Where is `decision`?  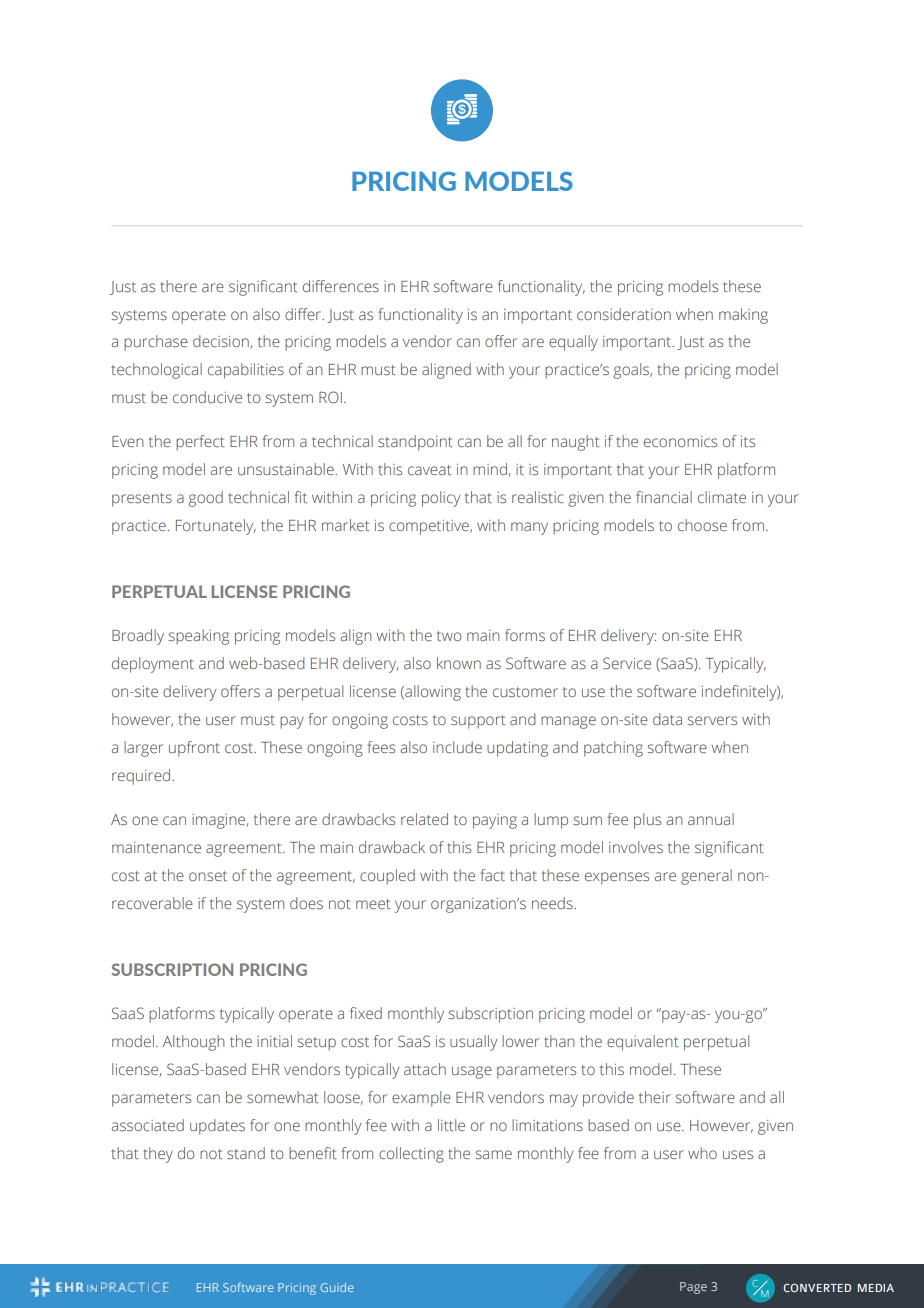 decision is located at coordinates (222, 342).
